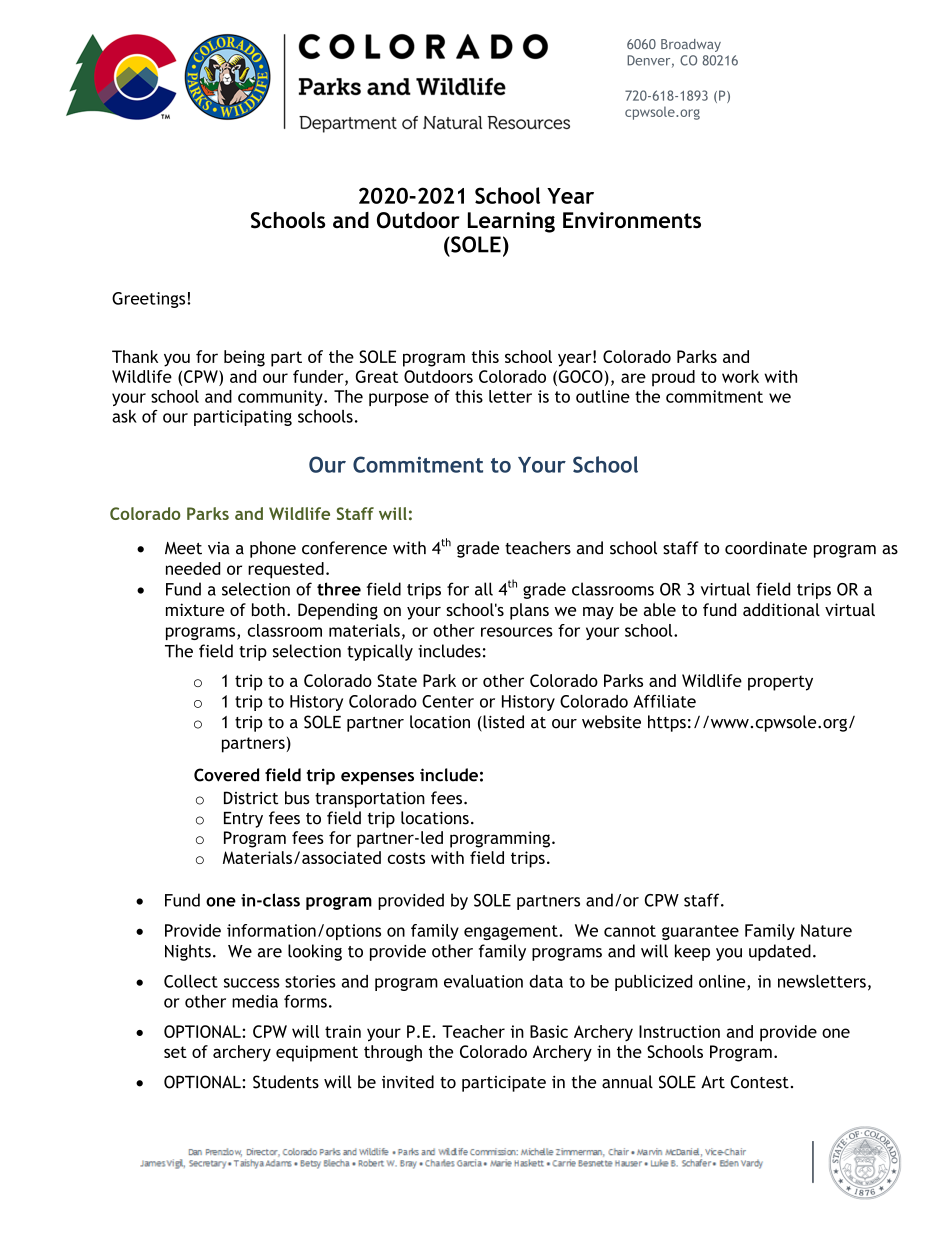  I want to click on Entry, so click(243, 820).
